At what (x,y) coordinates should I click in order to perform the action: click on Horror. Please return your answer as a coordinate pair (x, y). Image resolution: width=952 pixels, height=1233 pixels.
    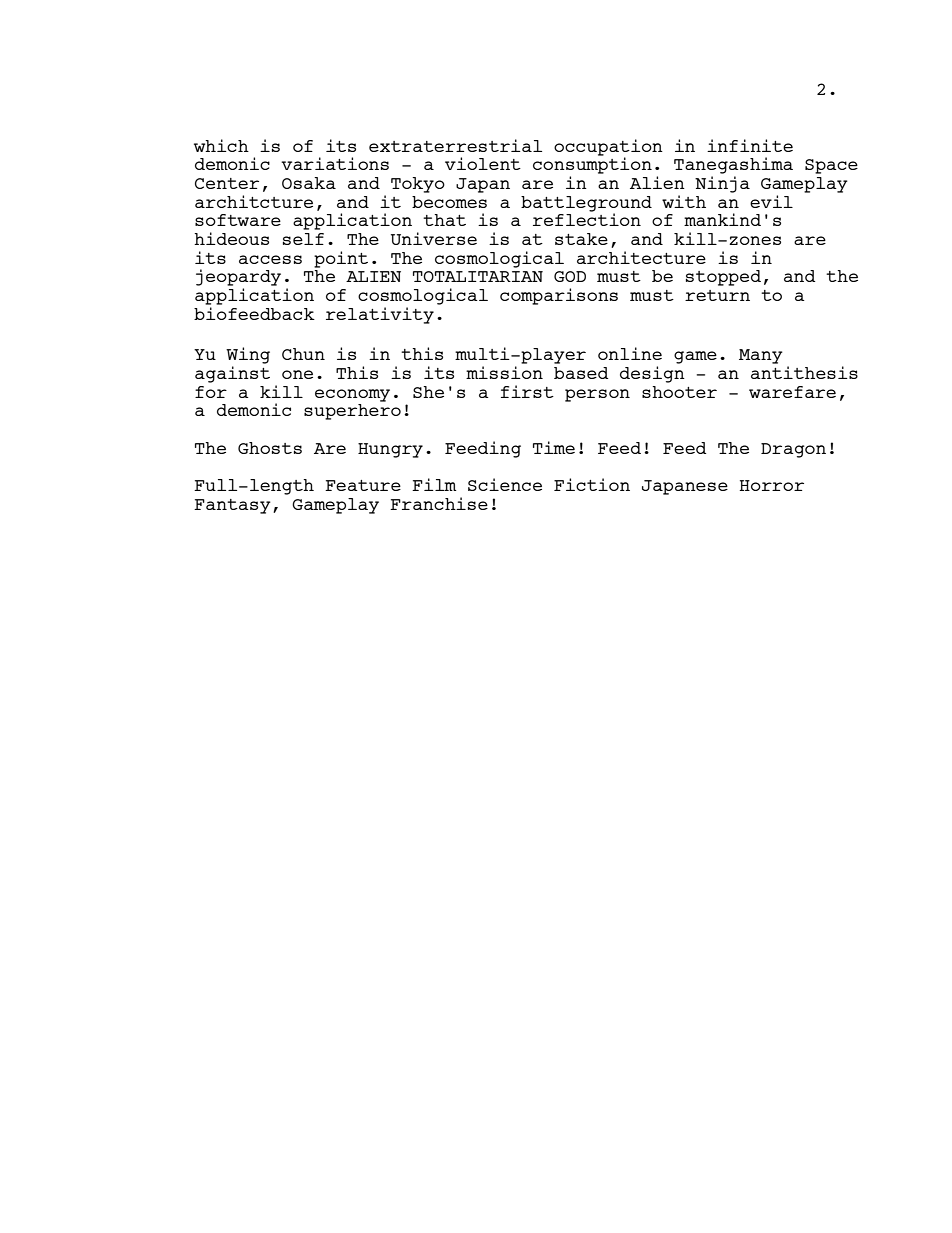
    Looking at the image, I should click on (771, 485).
